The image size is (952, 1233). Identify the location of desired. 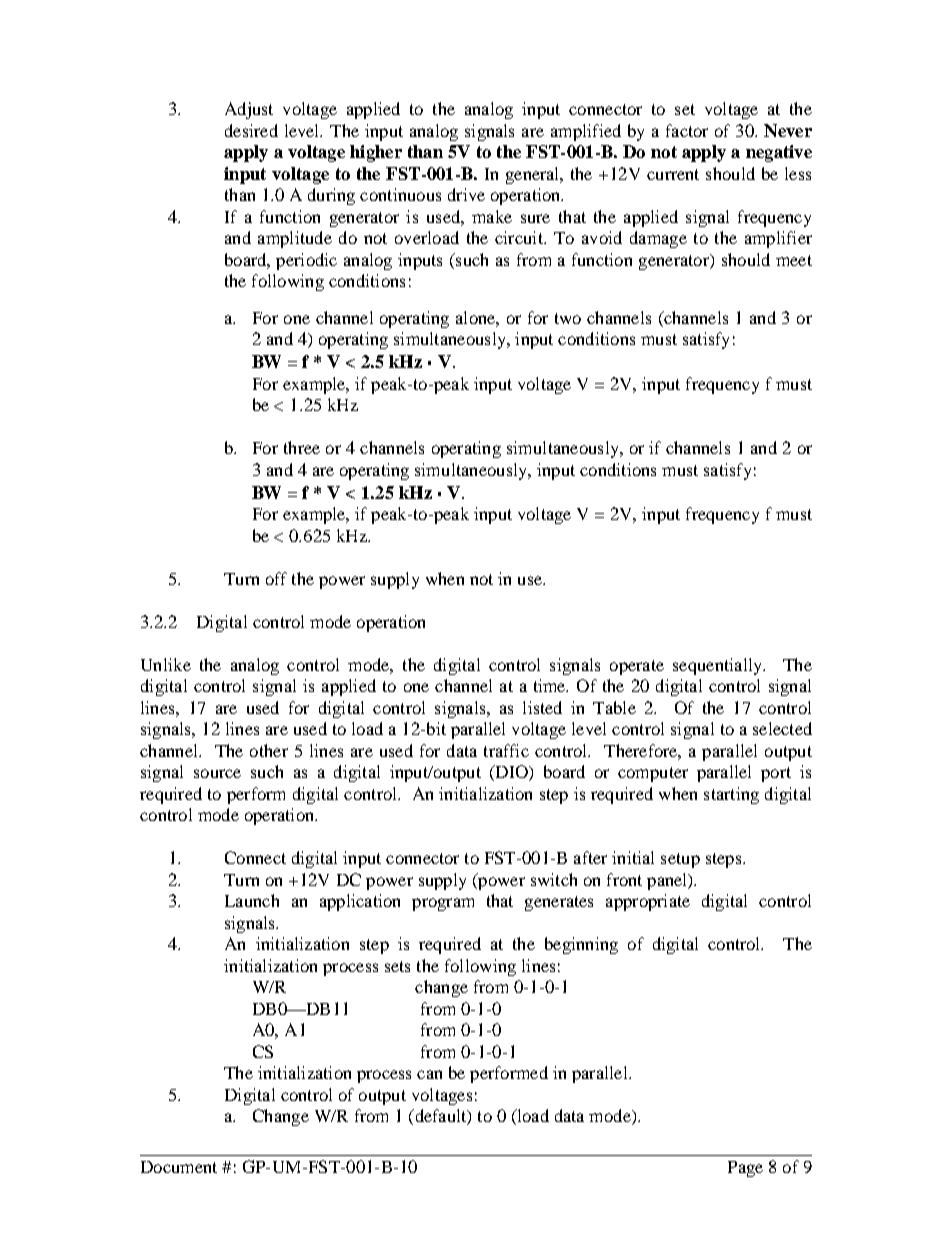
(251, 130).
